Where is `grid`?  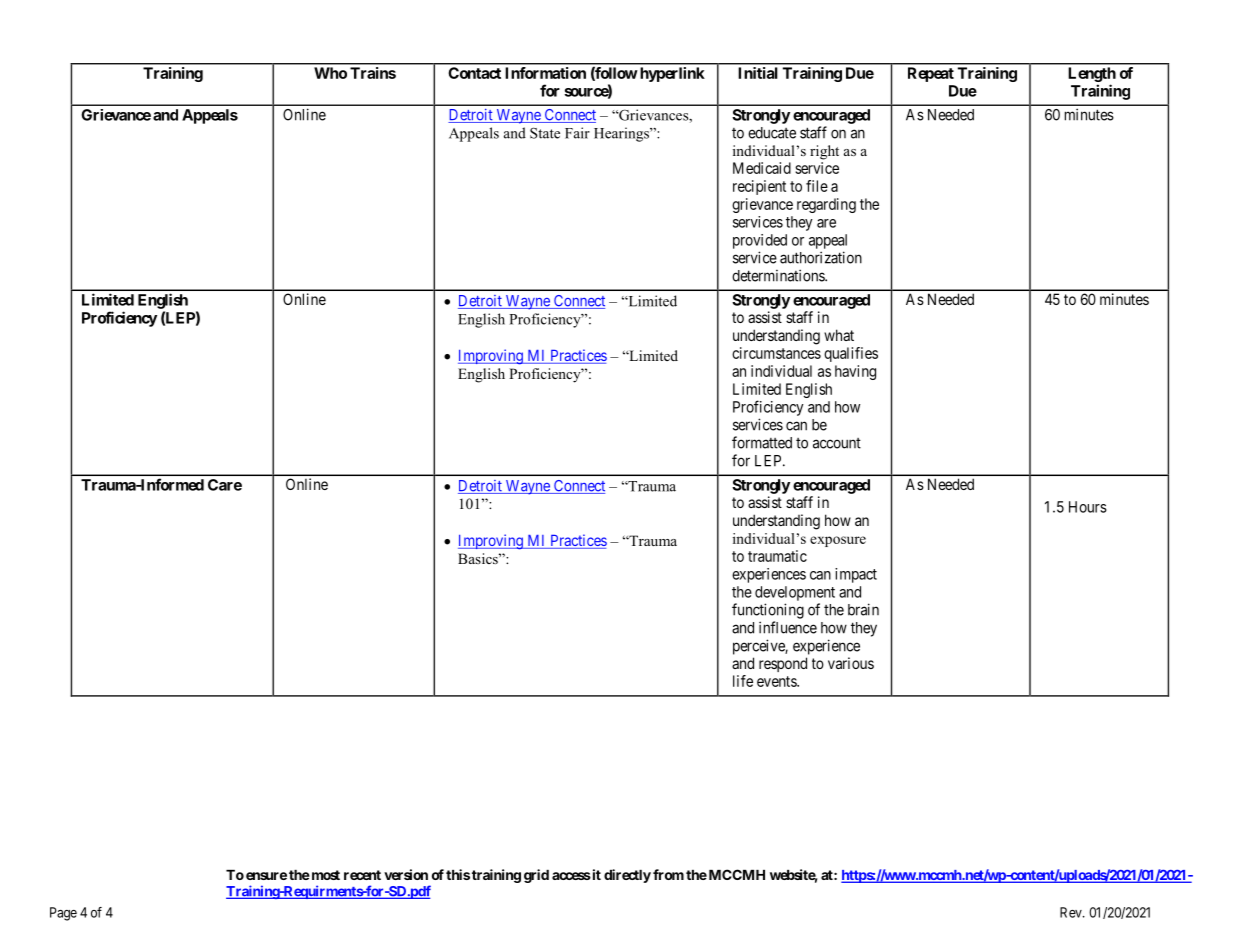 grid is located at coordinates (536, 876).
